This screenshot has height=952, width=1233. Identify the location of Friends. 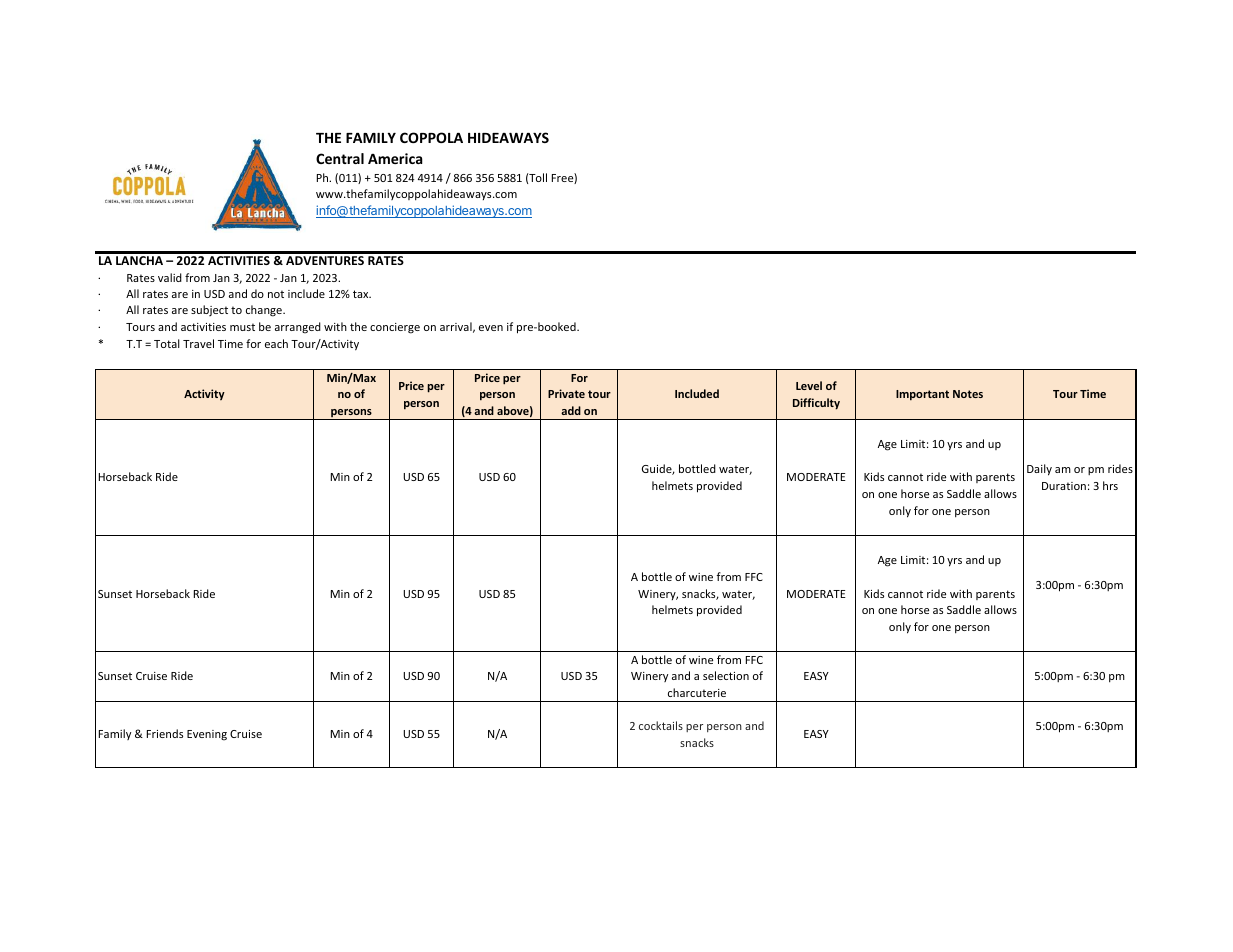
(165, 733).
